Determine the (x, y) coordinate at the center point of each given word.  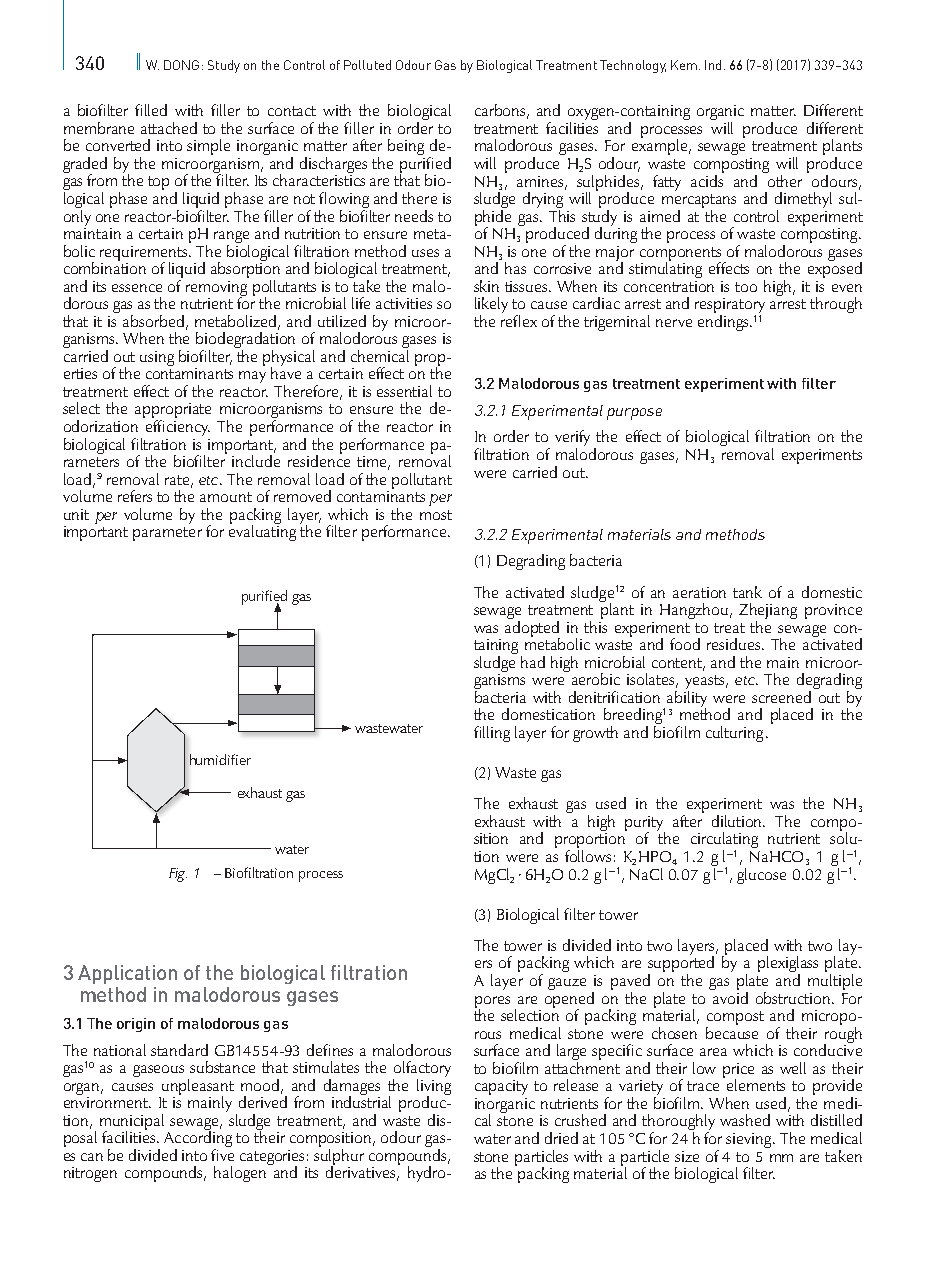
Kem (684, 65)
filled (151, 110)
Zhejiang (768, 612)
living (434, 1087)
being (406, 147)
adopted (532, 628)
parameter (167, 534)
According (198, 1139)
